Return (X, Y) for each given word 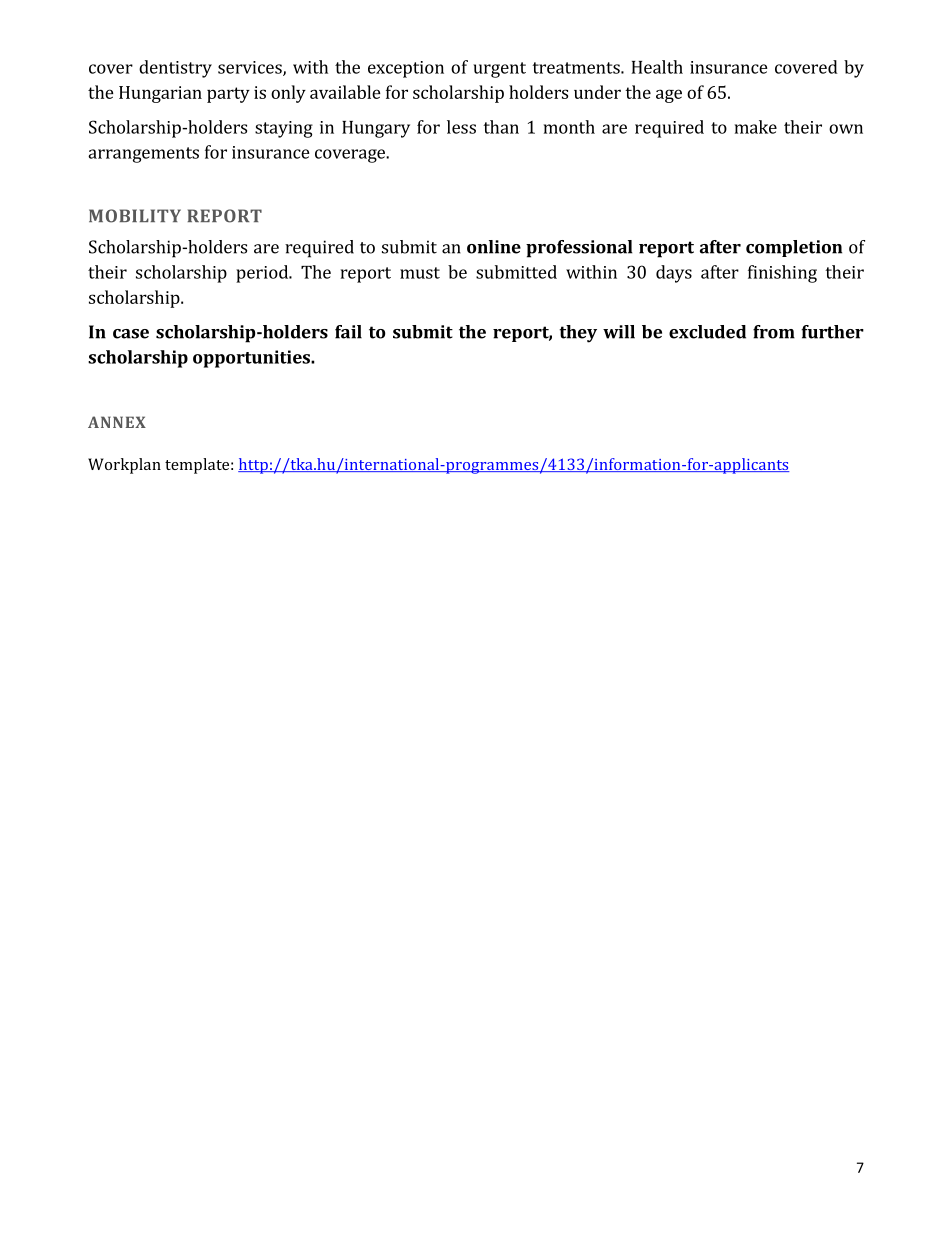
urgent (499, 70)
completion (794, 248)
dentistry (175, 69)
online (494, 247)
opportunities (252, 359)
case (131, 334)
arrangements (143, 155)
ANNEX (117, 422)
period (263, 274)
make (756, 127)
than (501, 127)
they (578, 334)
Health (657, 67)
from (774, 332)
